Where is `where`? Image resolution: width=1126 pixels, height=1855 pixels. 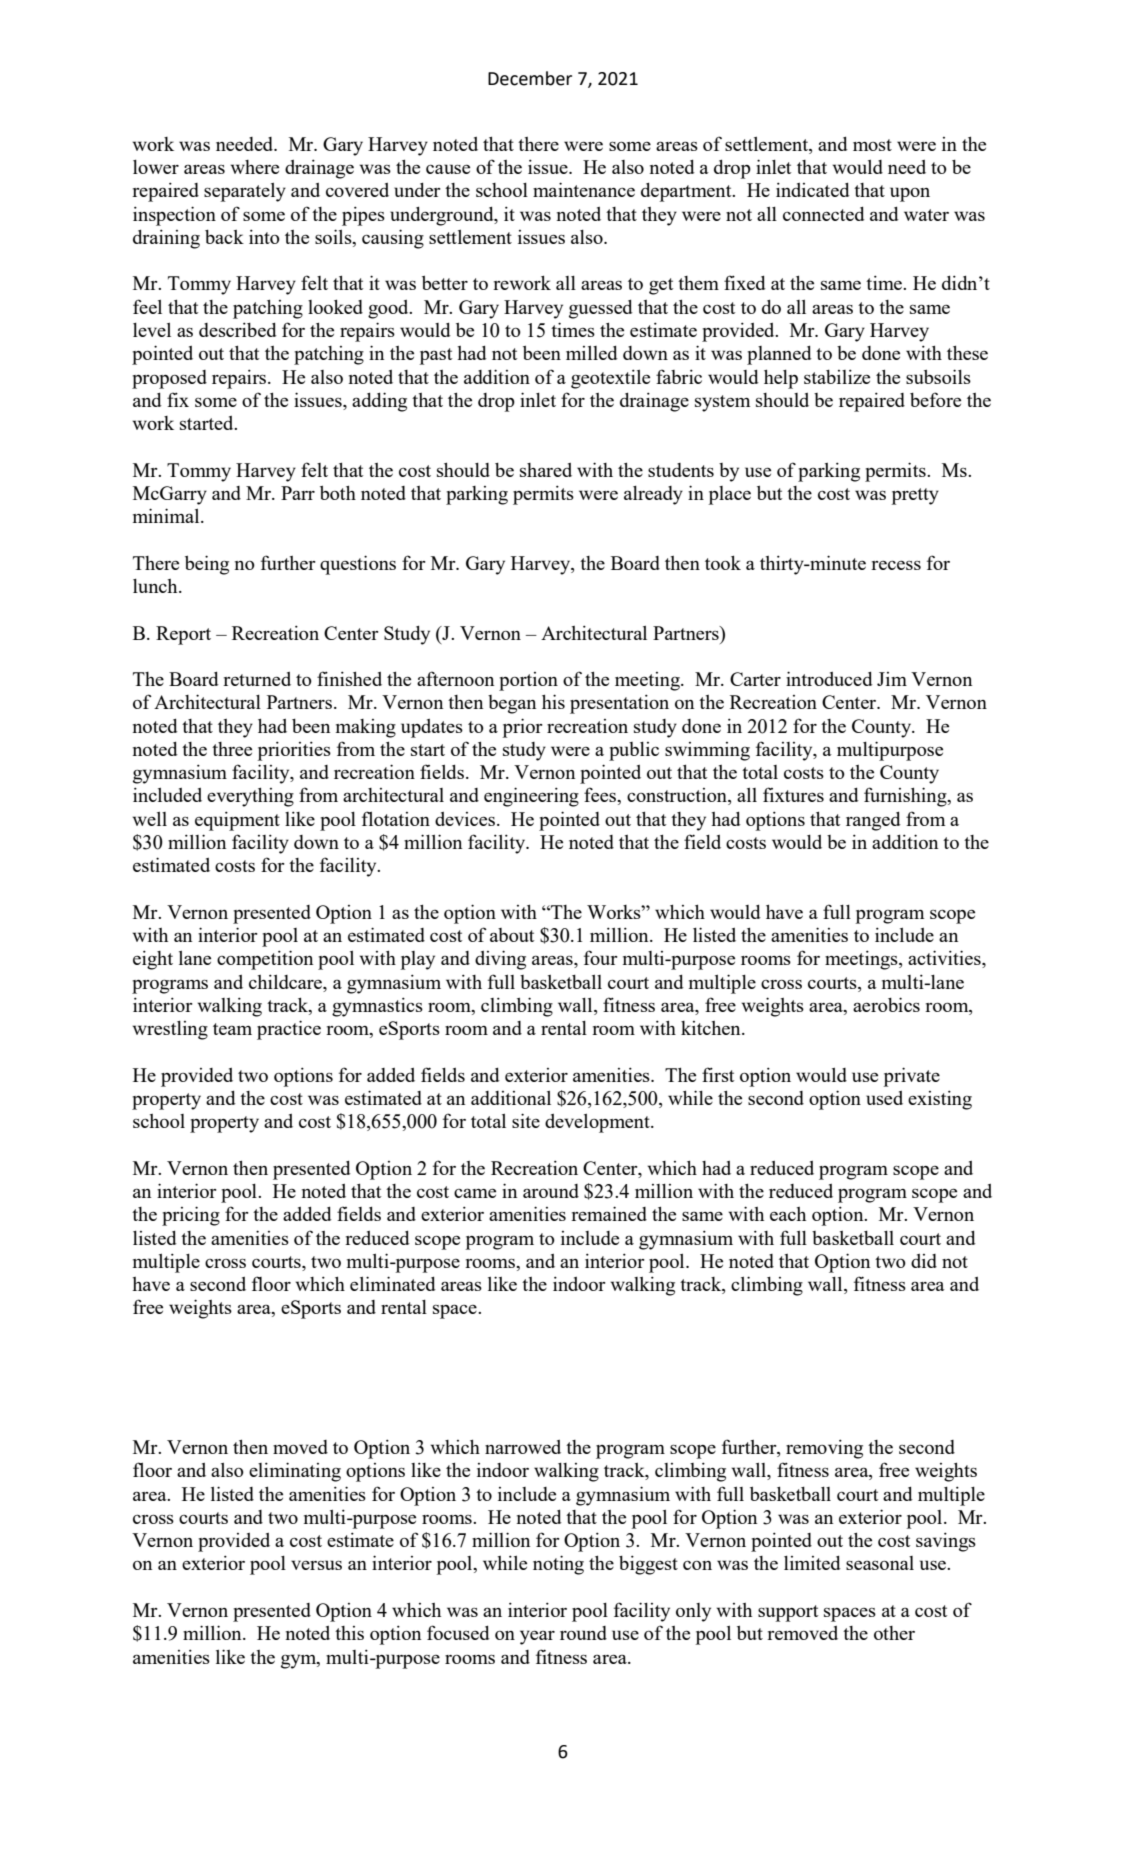 where is located at coordinates (254, 167).
